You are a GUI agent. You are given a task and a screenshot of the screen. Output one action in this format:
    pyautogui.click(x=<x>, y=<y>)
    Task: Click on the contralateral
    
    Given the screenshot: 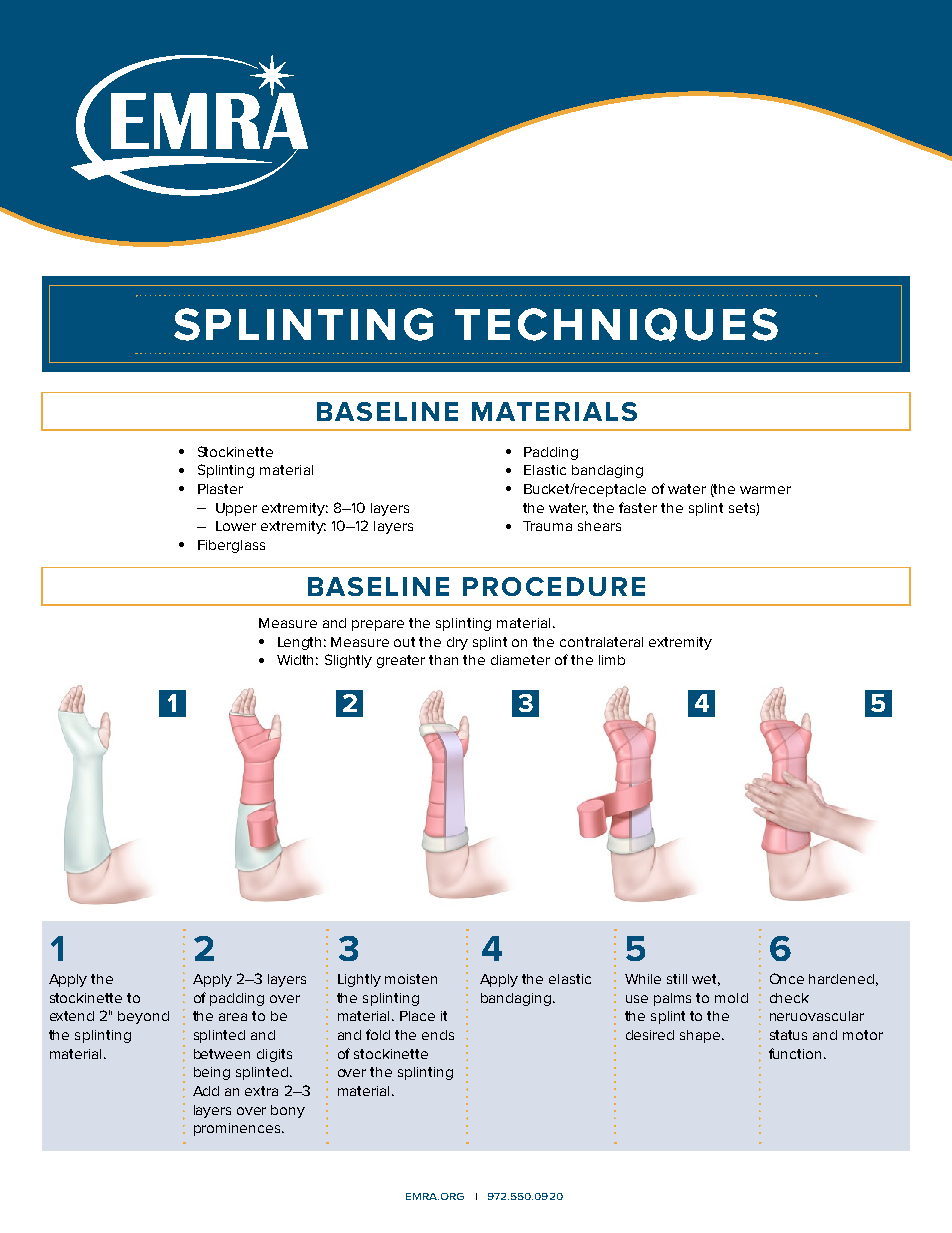 What is the action you would take?
    pyautogui.click(x=601, y=642)
